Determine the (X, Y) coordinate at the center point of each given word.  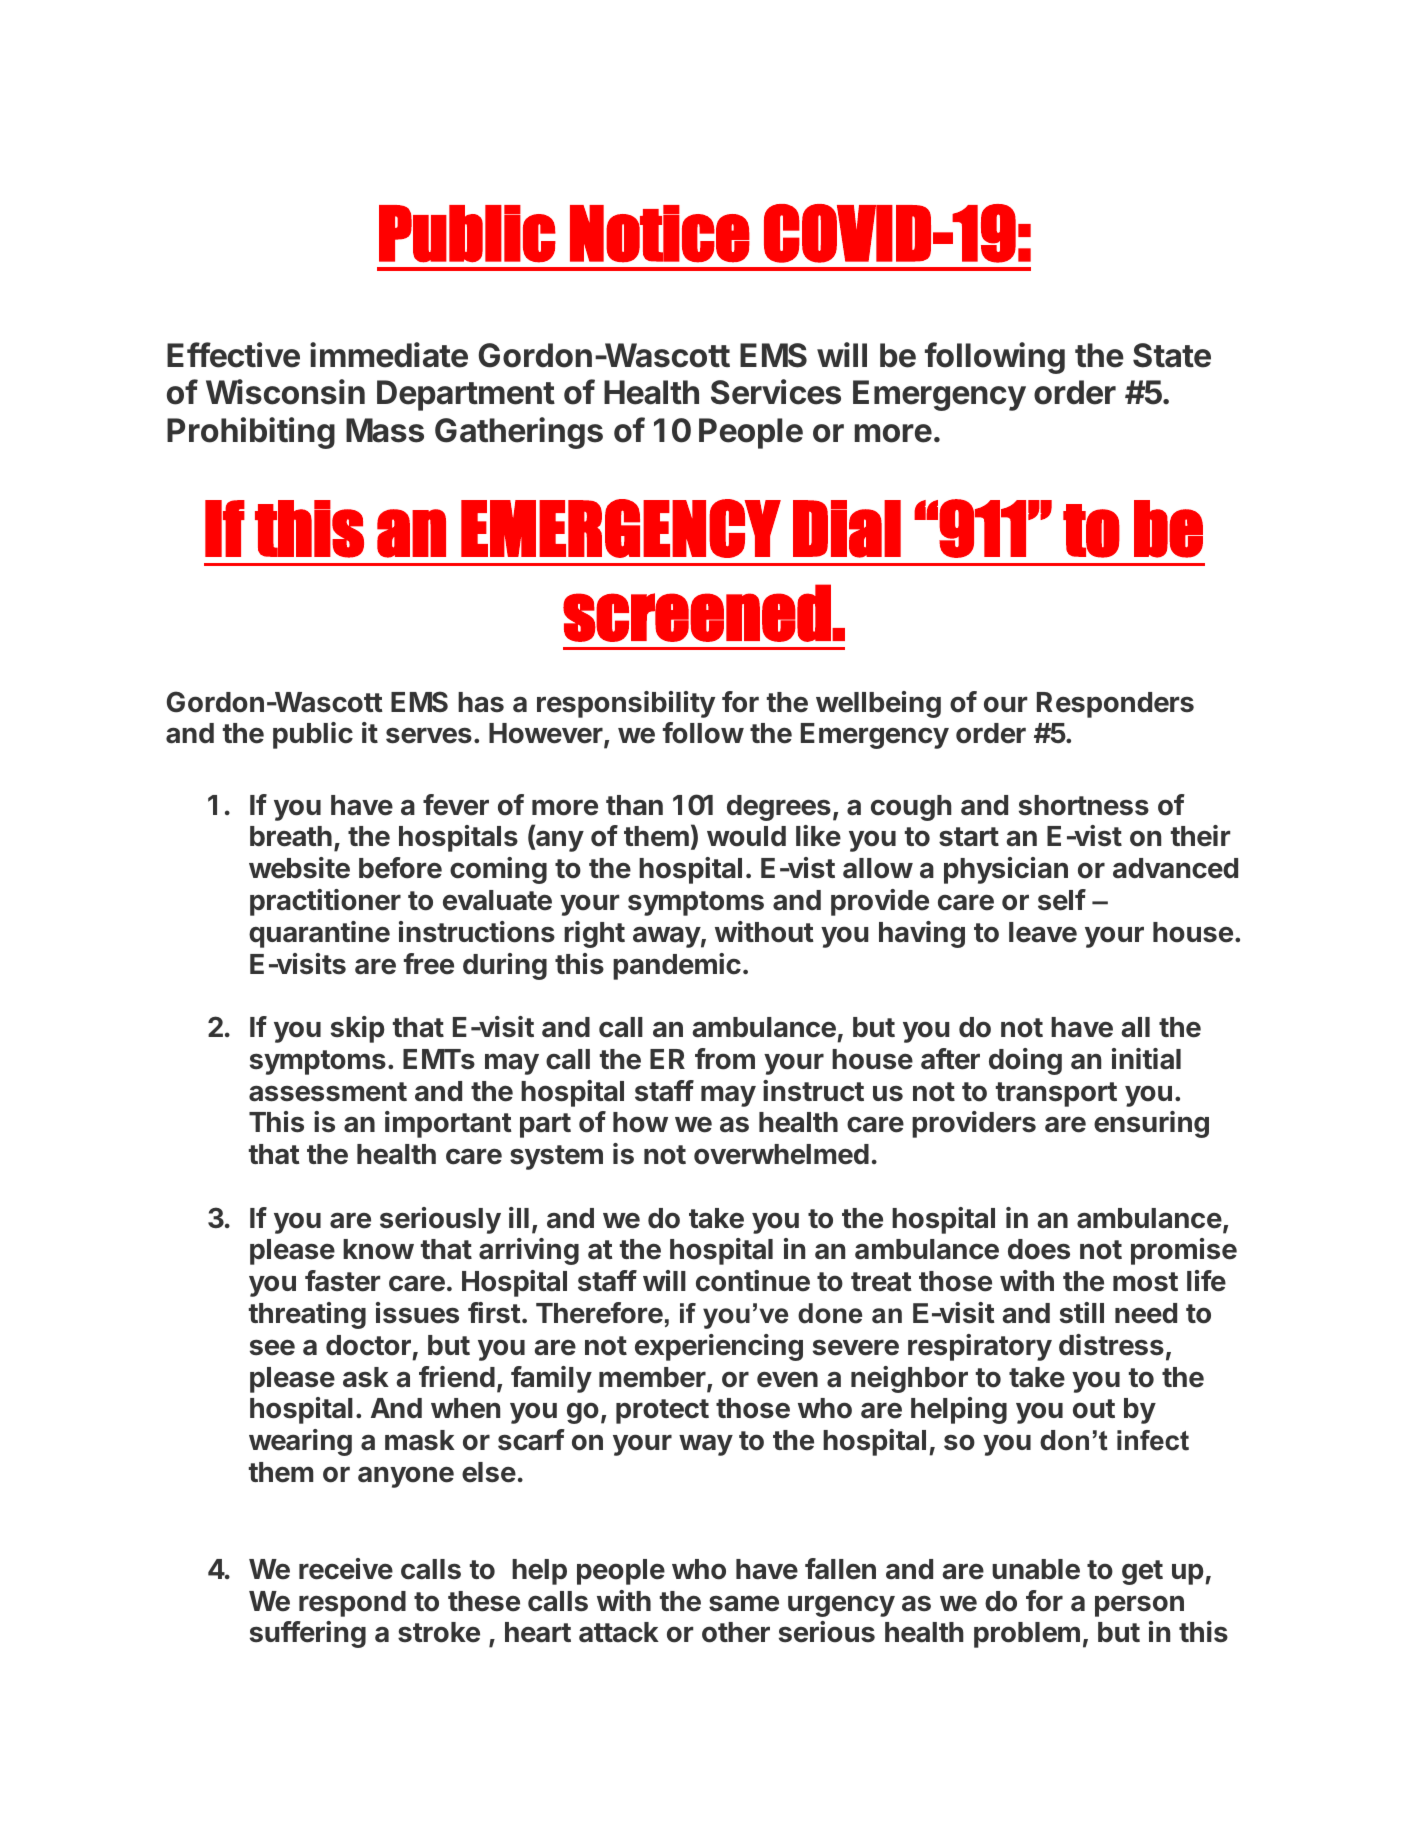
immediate (389, 355)
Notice (660, 234)
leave (1043, 932)
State (1172, 355)
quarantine (319, 934)
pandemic (677, 966)
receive (346, 1569)
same (744, 1603)
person (1139, 1606)
